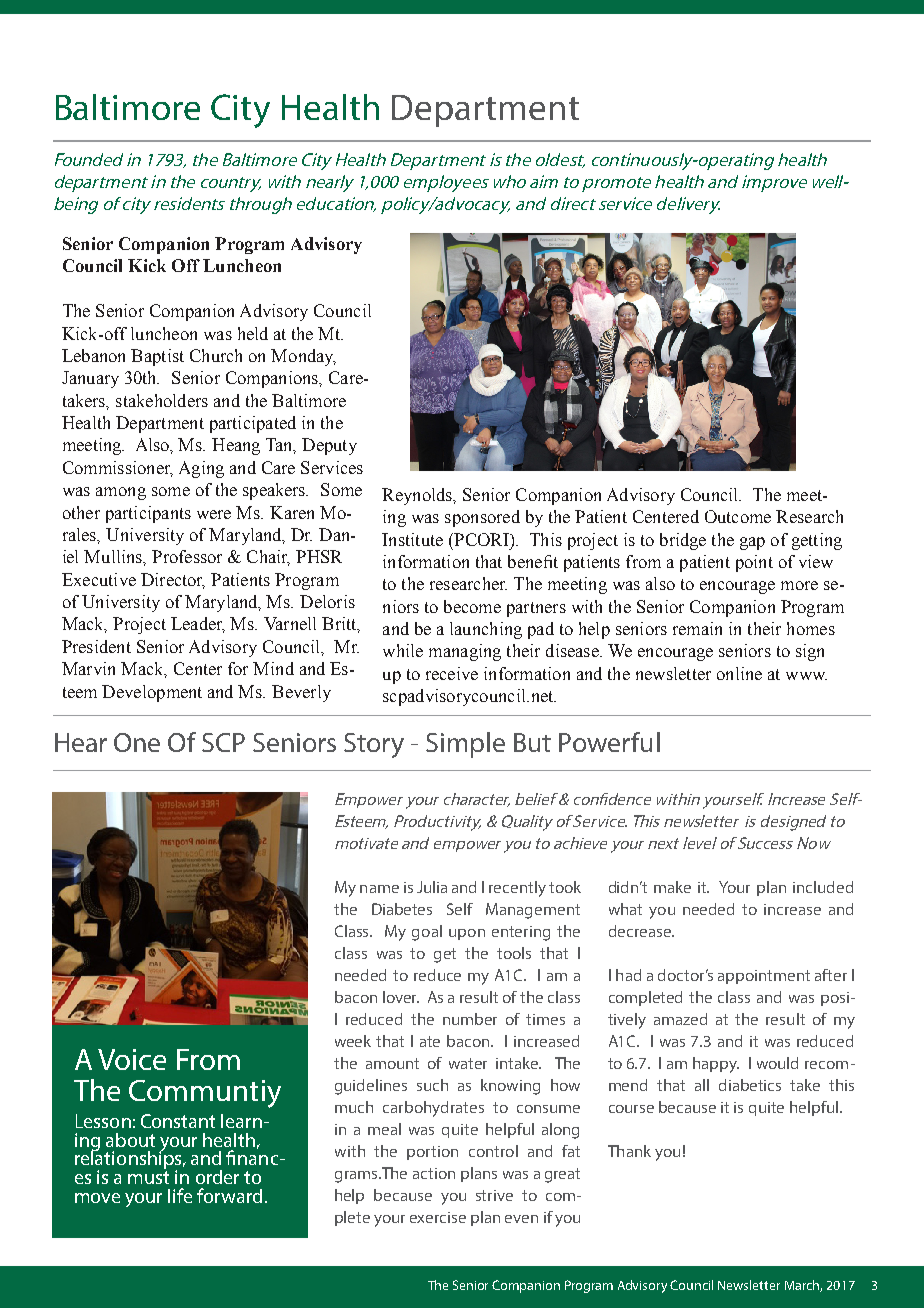 This screenshot has height=1308, width=924. Describe the element at coordinates (465, 745) in the screenshot. I see `Simple` at that location.
